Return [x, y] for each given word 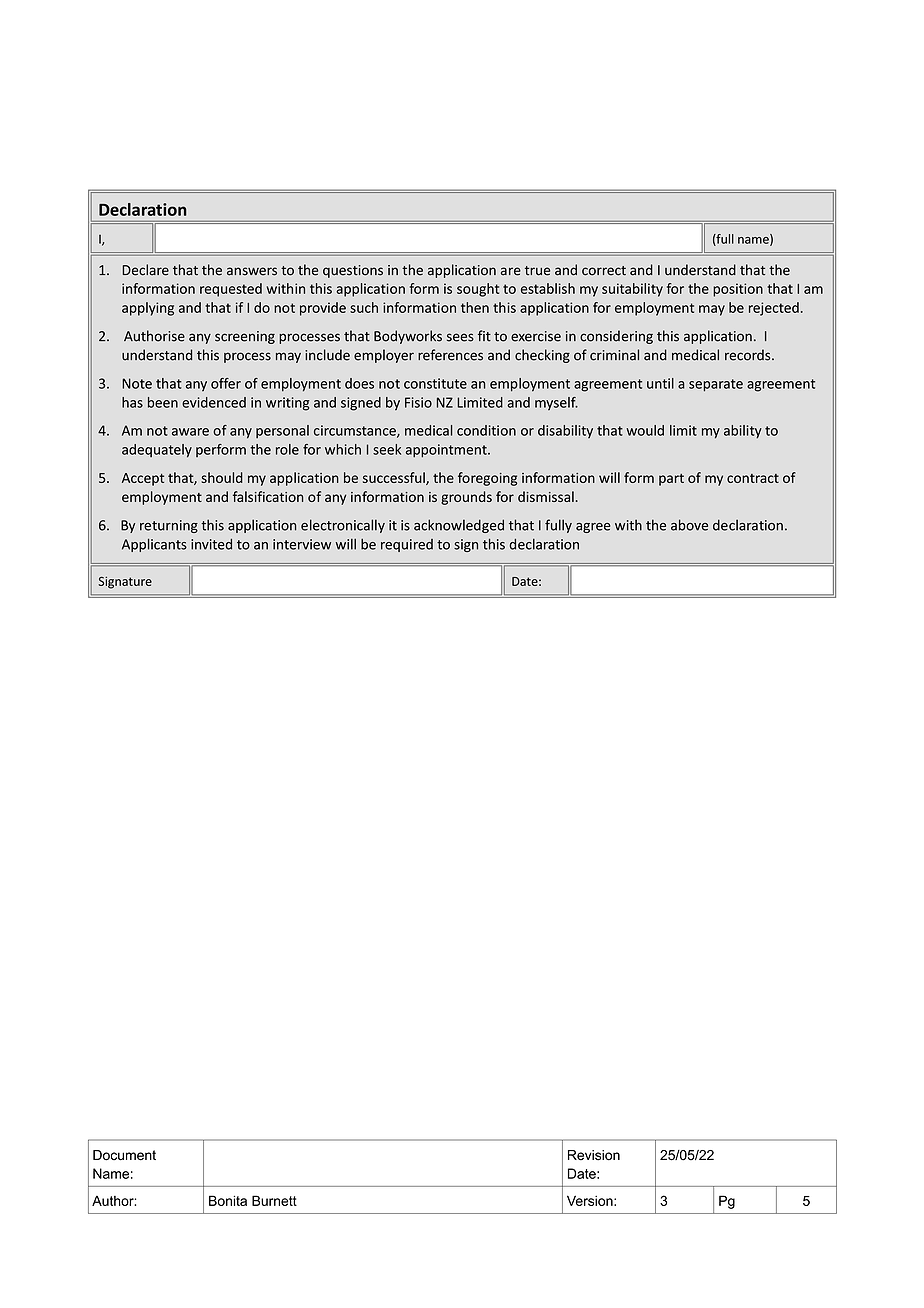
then [475, 307]
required [407, 545]
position [738, 290]
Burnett [274, 1200]
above [689, 525]
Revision [594, 1155]
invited [211, 544]
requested [231, 290]
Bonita [228, 1200]
